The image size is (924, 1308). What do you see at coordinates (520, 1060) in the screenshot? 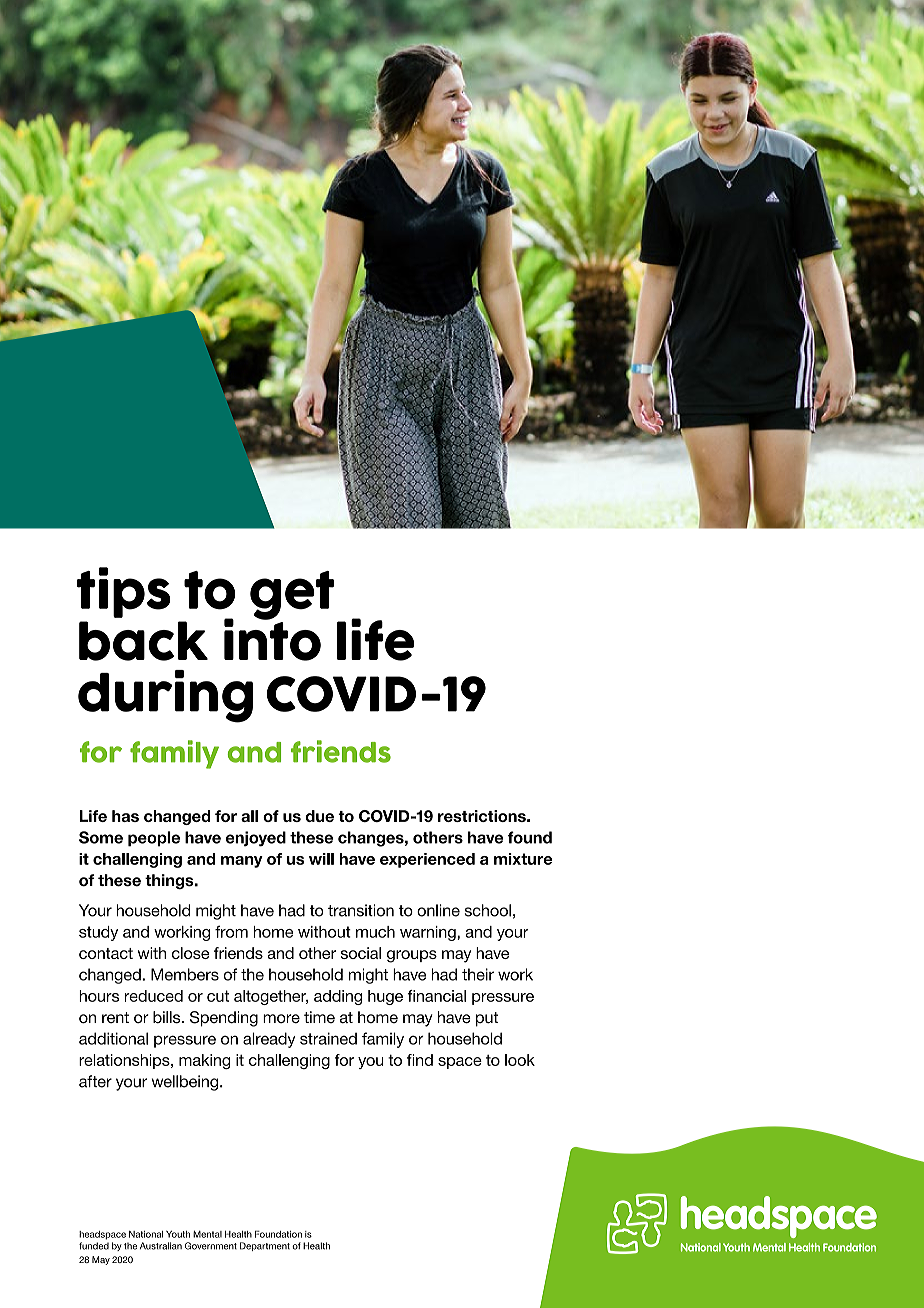
I see `look` at bounding box center [520, 1060].
